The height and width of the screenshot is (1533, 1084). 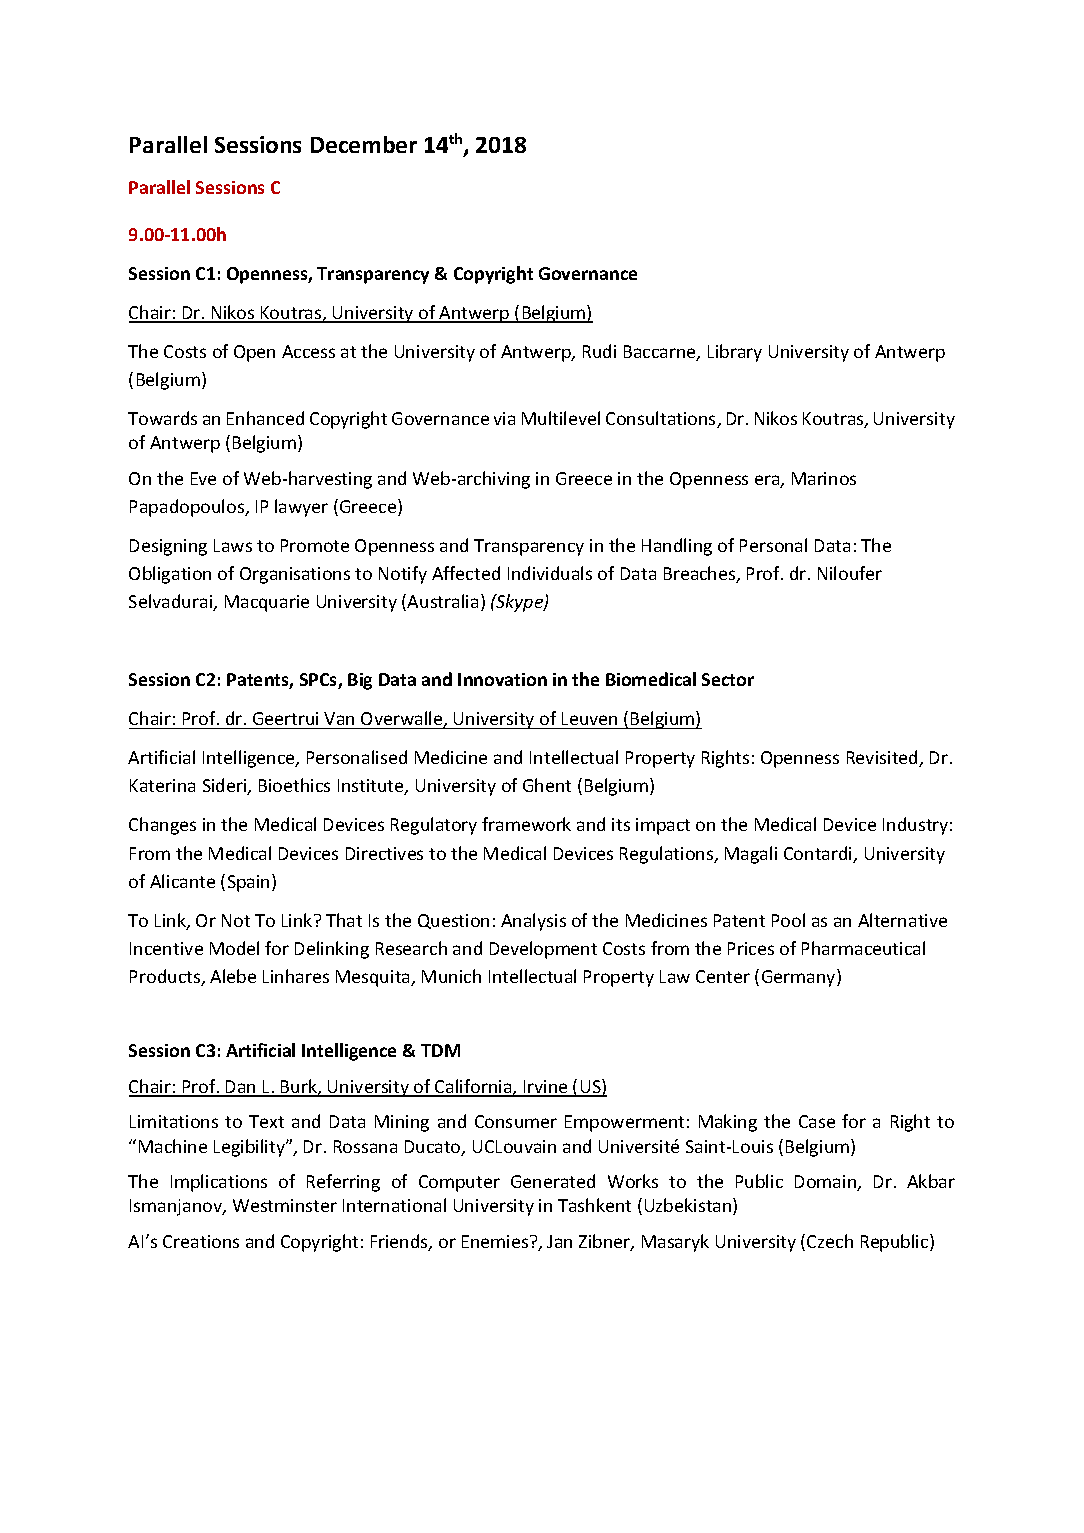 I want to click on Innovation, so click(x=502, y=679).
